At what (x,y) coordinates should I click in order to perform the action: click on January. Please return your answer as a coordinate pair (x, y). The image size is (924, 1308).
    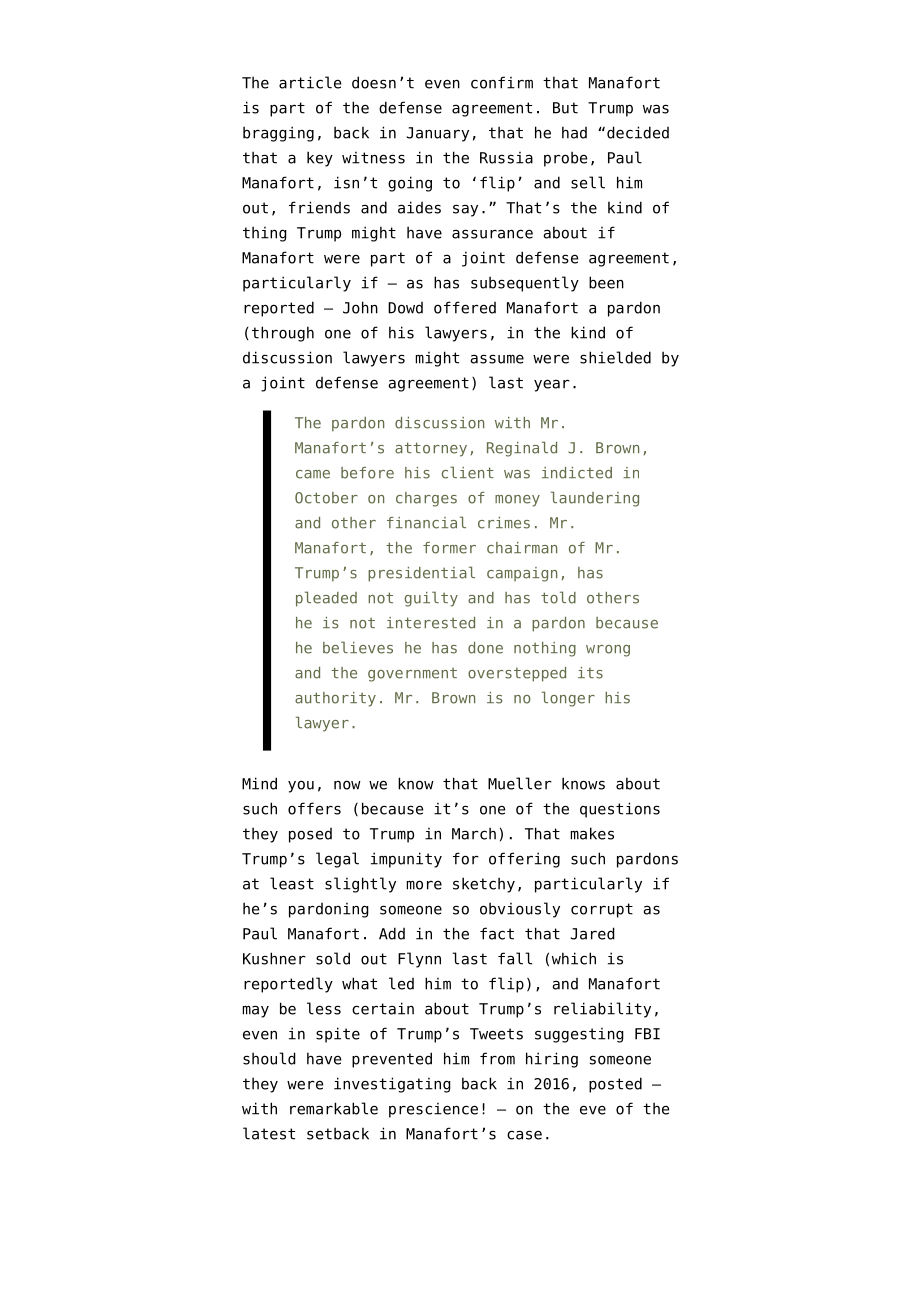
    Looking at the image, I should click on (438, 134).
